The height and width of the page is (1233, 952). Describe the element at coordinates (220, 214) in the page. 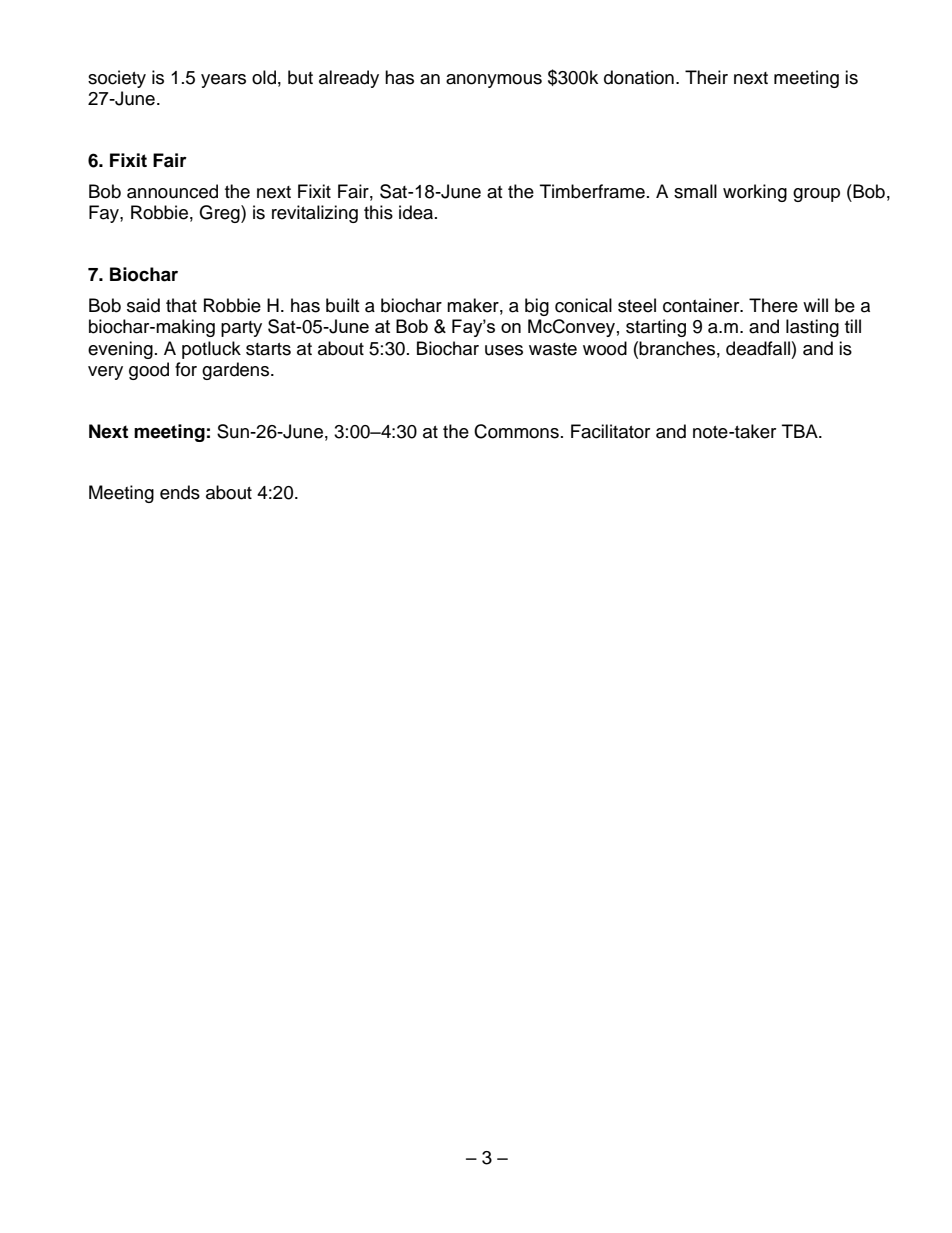

I see `Greg` at that location.
